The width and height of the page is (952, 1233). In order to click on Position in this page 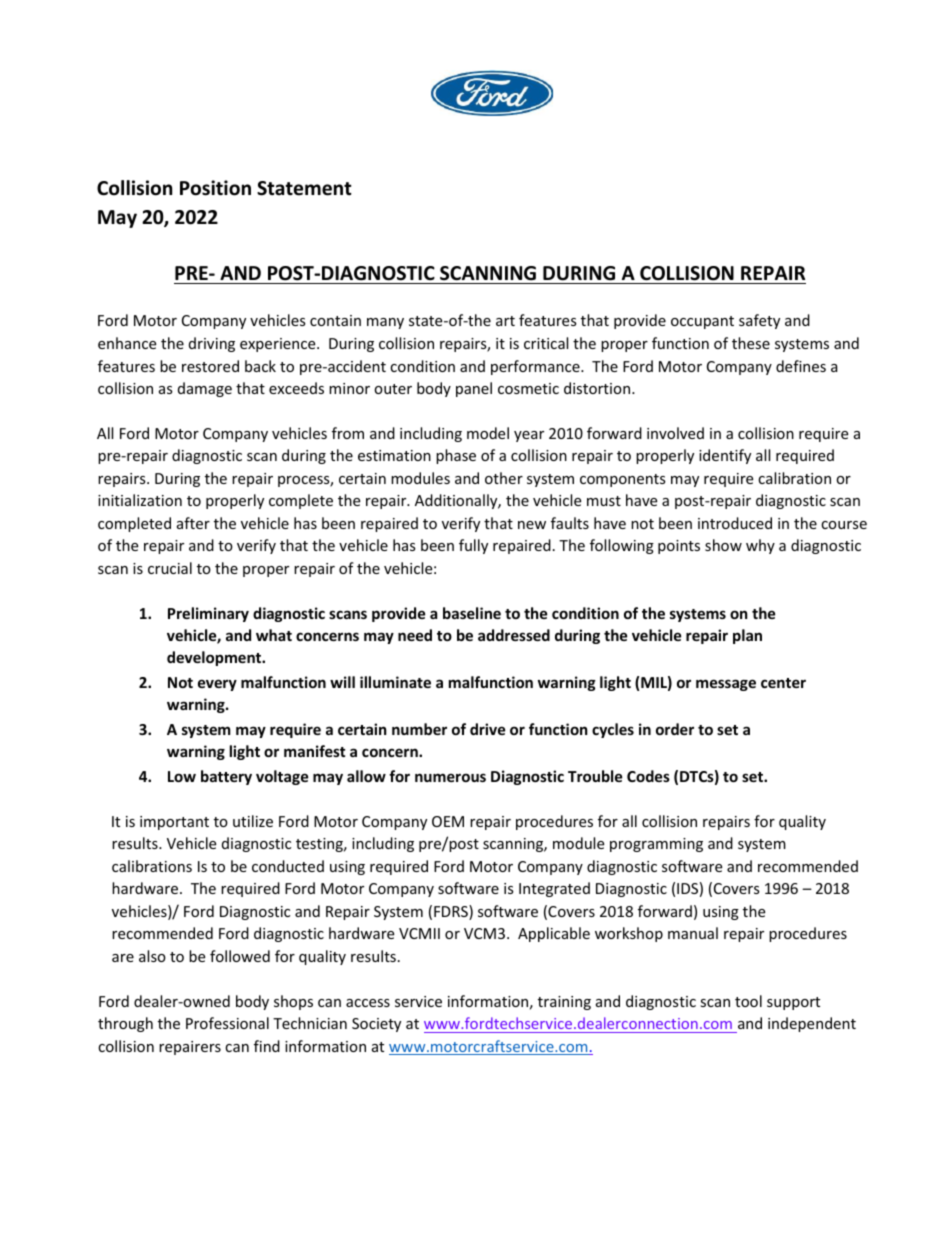, I will do `click(215, 188)`.
